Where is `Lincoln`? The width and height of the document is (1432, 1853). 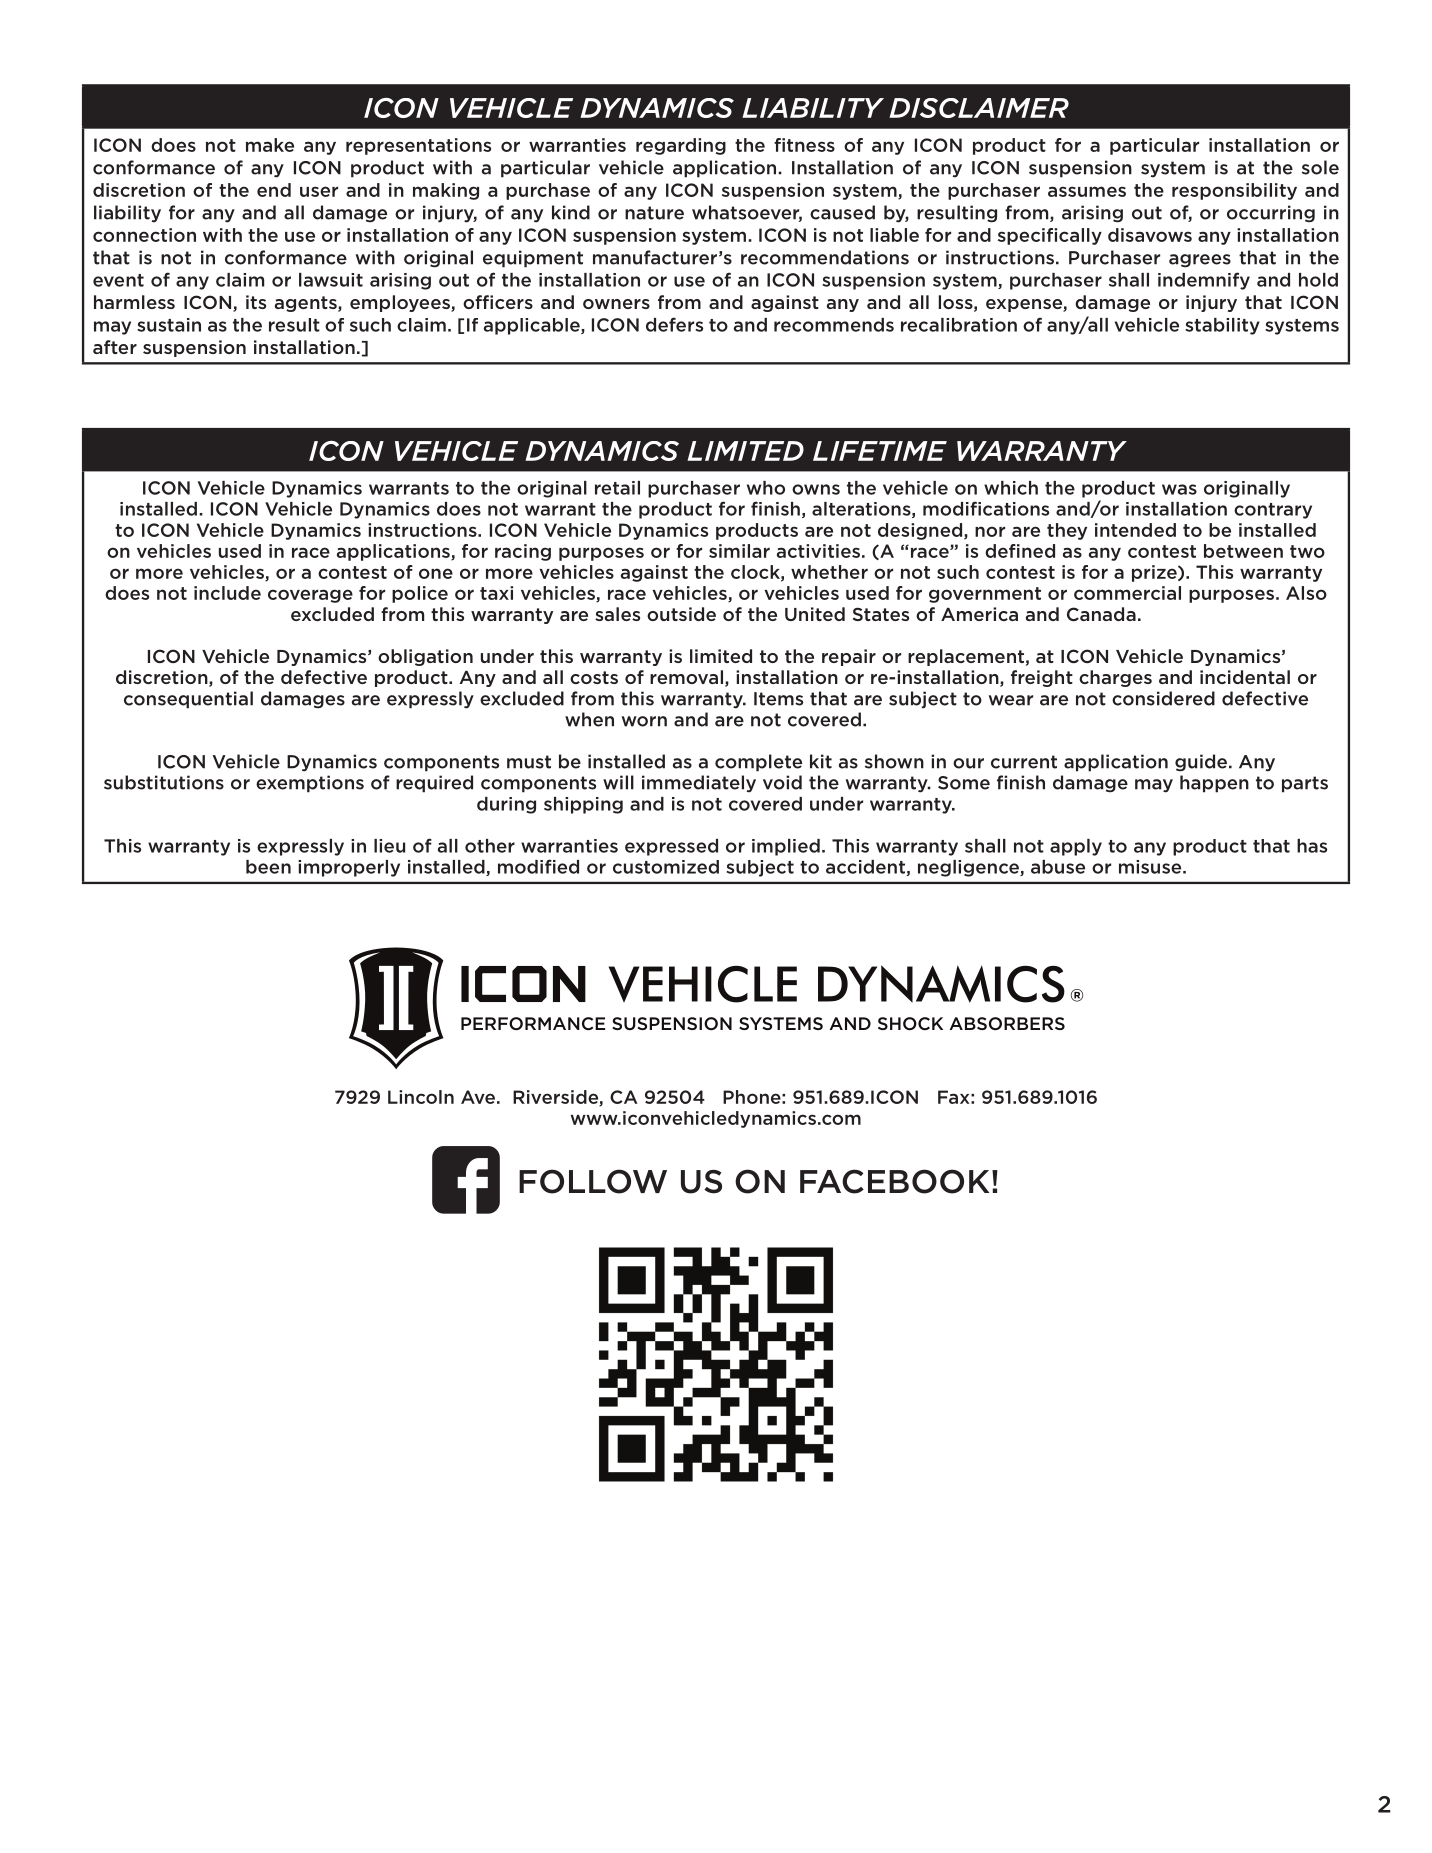 Lincoln is located at coordinates (421, 1097).
